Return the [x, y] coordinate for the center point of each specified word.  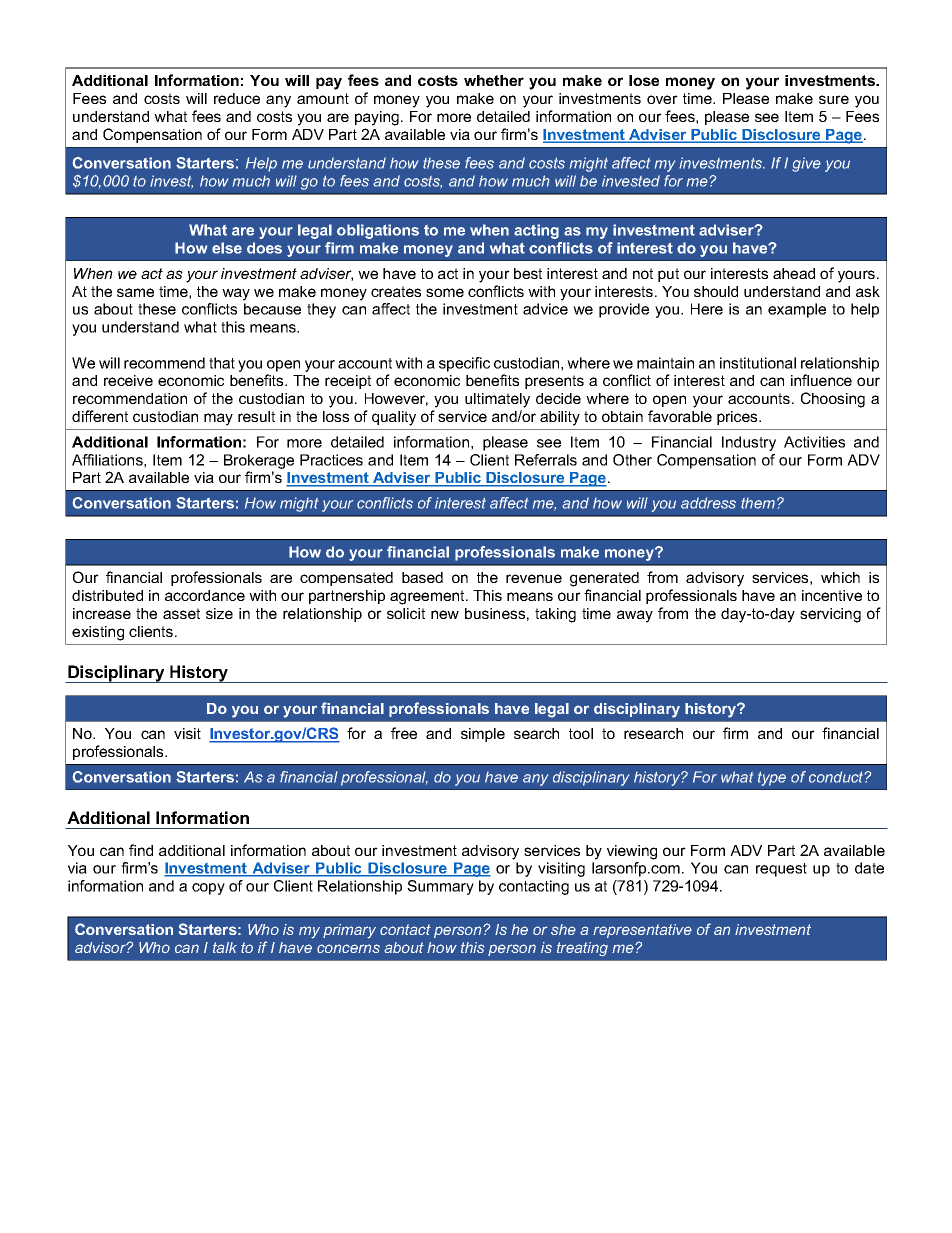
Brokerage [259, 461]
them [758, 503]
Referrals [546, 460]
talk [225, 947]
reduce [237, 98]
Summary [440, 887]
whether [494, 80]
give [806, 164]
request [781, 870]
